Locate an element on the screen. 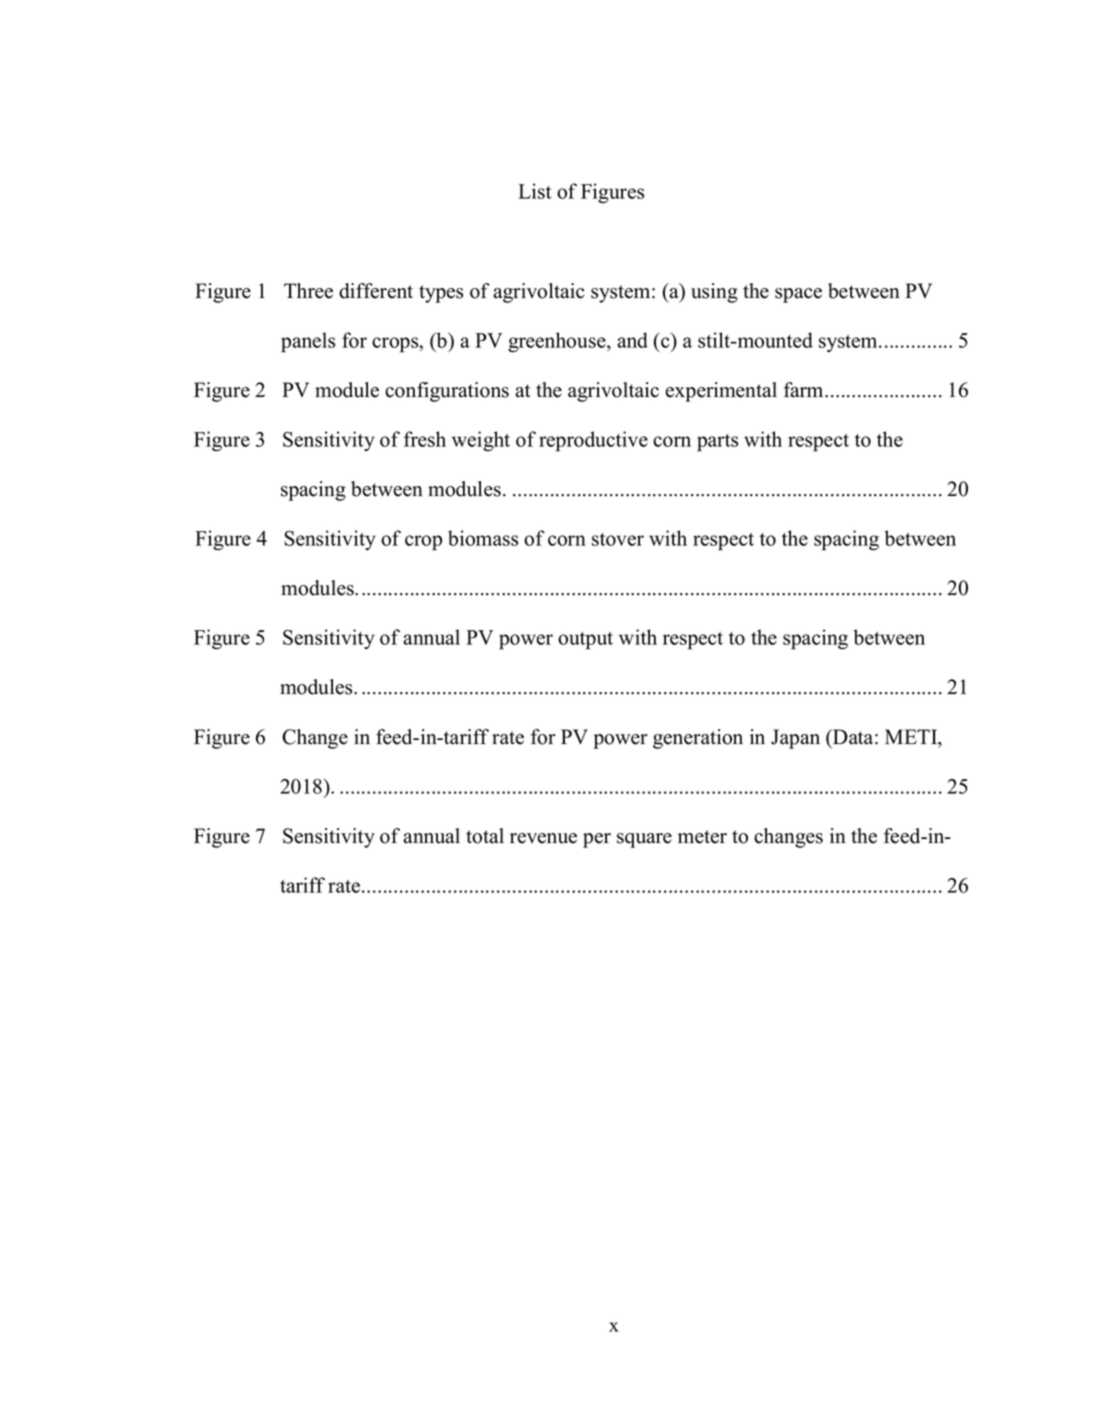 Image resolution: width=1099 pixels, height=1422 pixels. different is located at coordinates (376, 291).
